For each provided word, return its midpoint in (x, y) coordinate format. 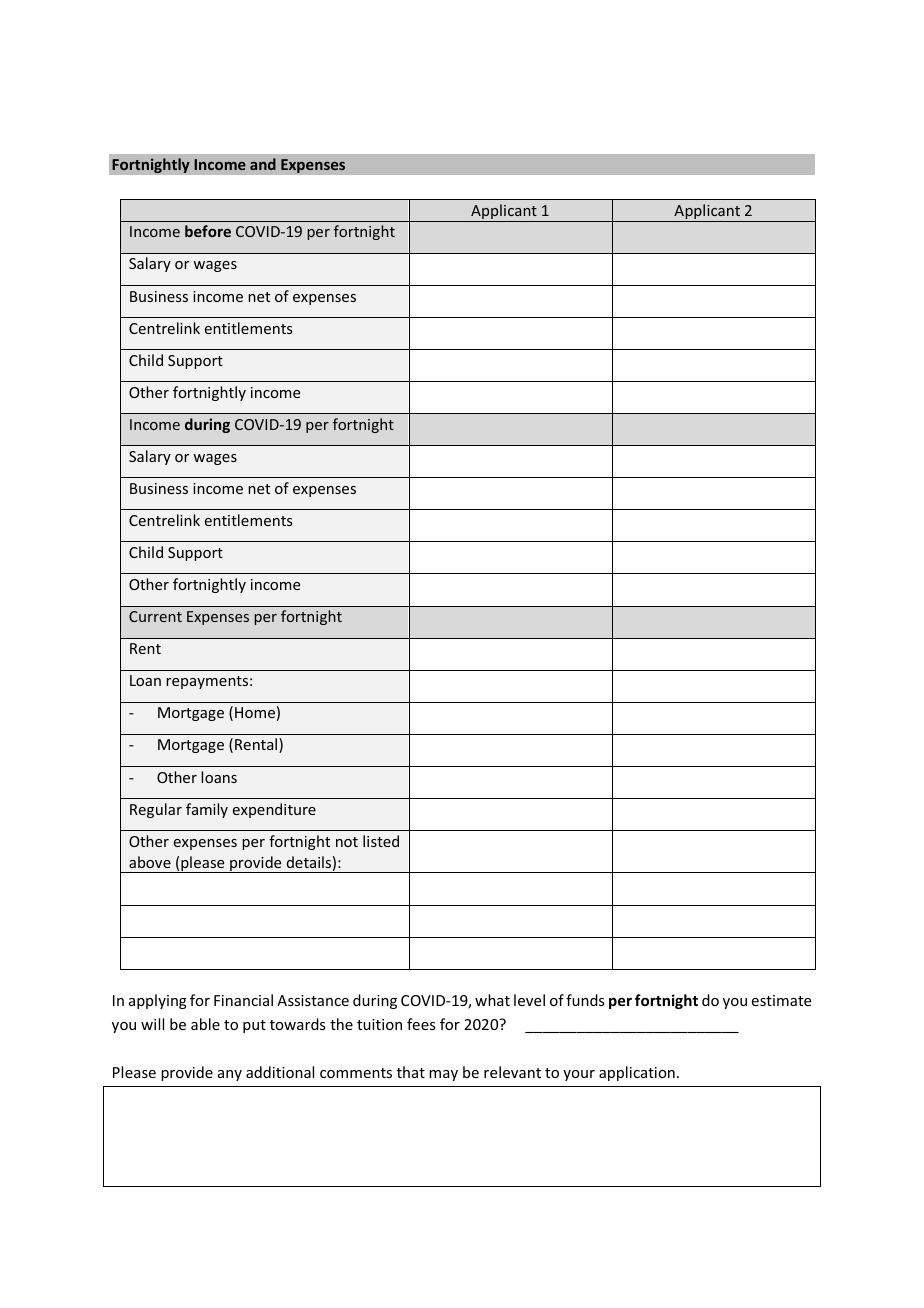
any (230, 1075)
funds (585, 1000)
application (637, 1073)
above (150, 862)
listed (381, 841)
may (443, 1075)
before (208, 231)
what (492, 1000)
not (347, 842)
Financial (243, 1000)
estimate (781, 1000)
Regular (156, 810)
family (207, 810)
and (263, 164)
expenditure (274, 810)
